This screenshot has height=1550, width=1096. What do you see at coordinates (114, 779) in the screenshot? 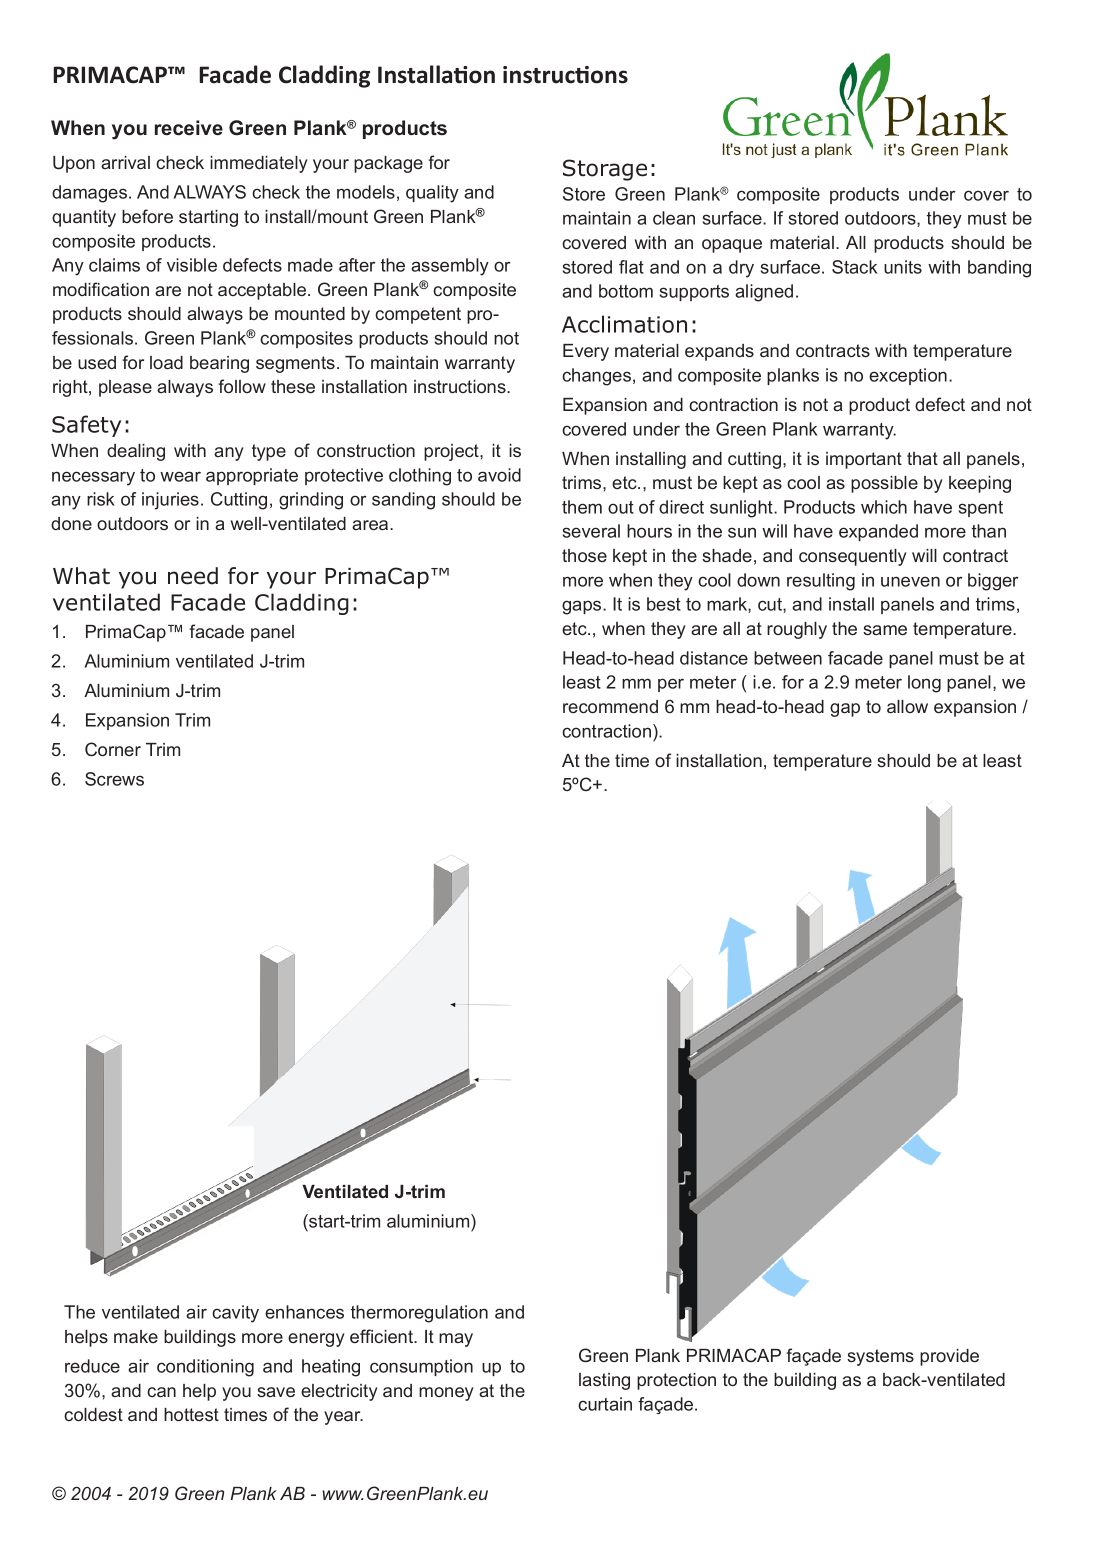
I see `Screws` at bounding box center [114, 779].
